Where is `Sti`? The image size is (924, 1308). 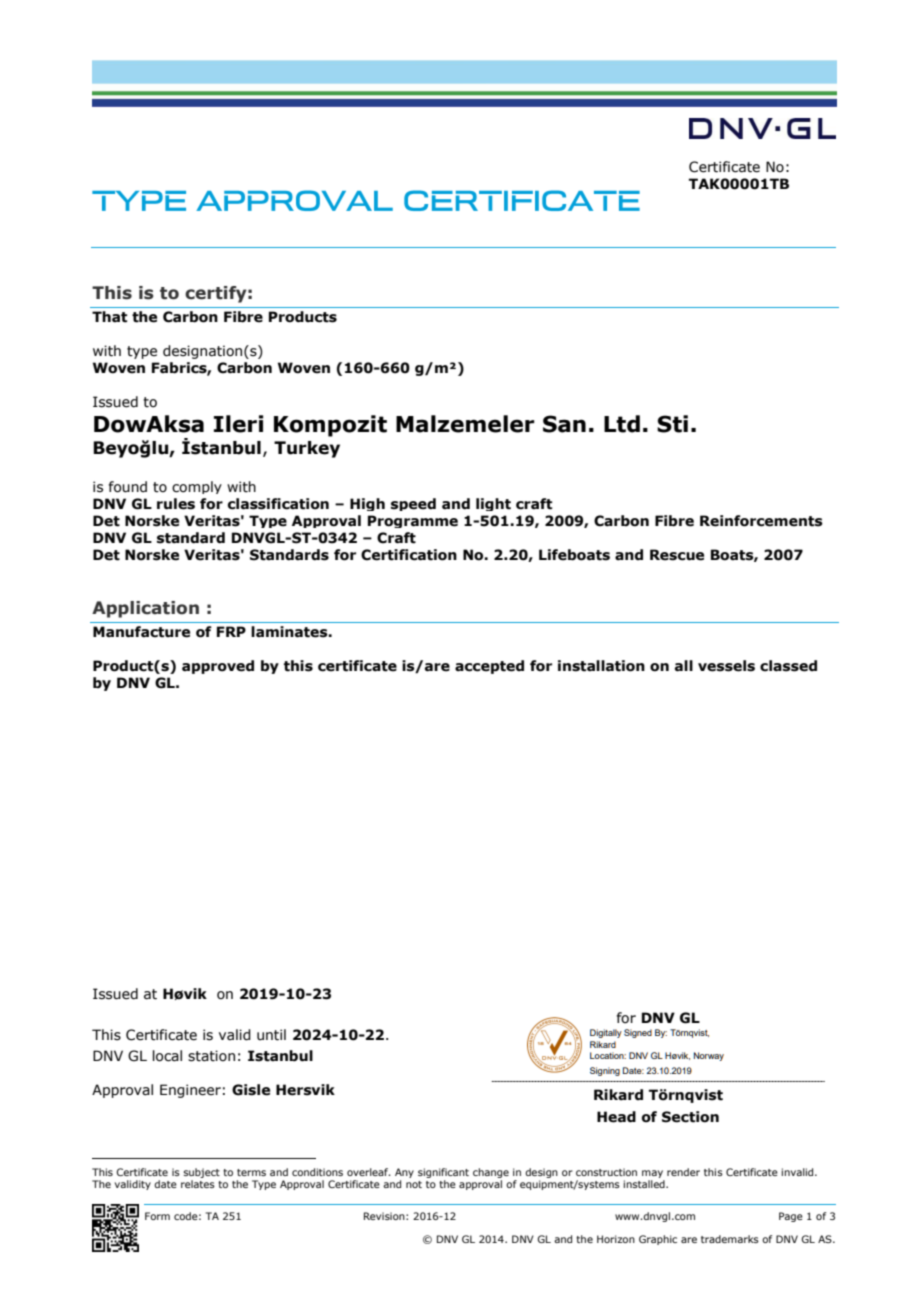
Sti is located at coordinates (672, 424).
